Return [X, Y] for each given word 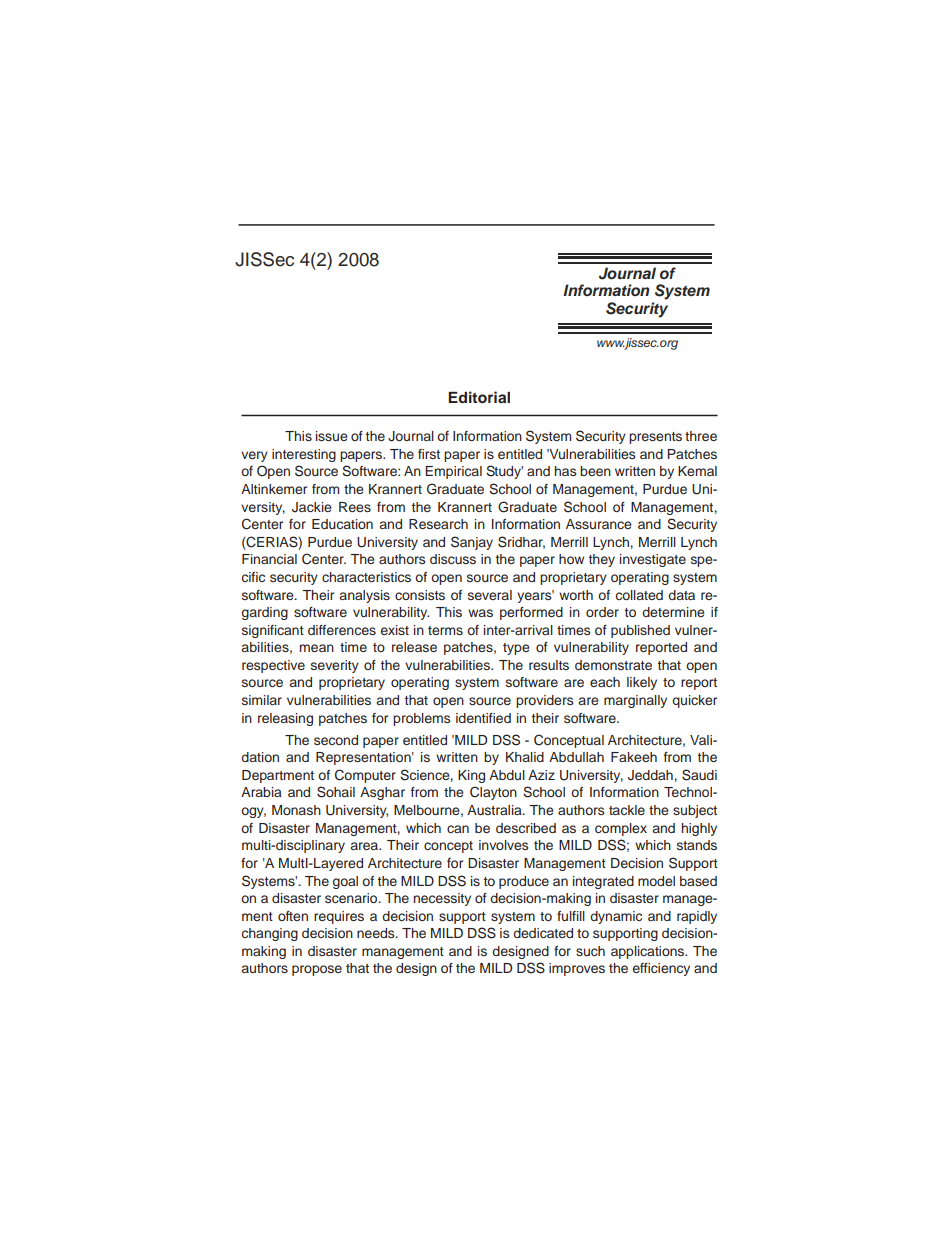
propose [317, 970]
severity [335, 666]
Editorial [479, 397]
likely [642, 683]
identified [483, 718]
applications [649, 952]
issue [331, 436]
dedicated [543, 933]
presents [655, 438]
